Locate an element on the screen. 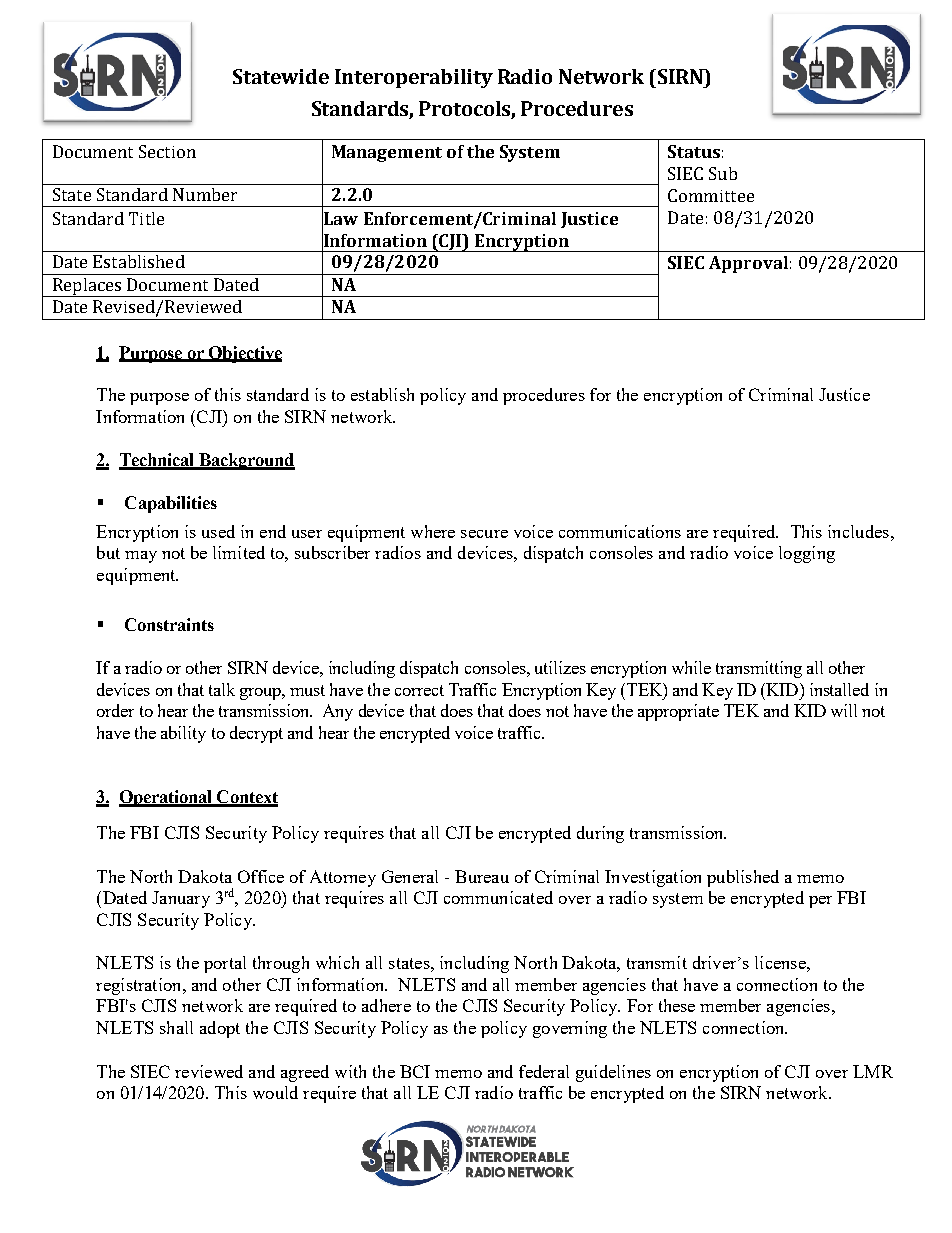 The image size is (952, 1233). correct is located at coordinates (419, 690).
